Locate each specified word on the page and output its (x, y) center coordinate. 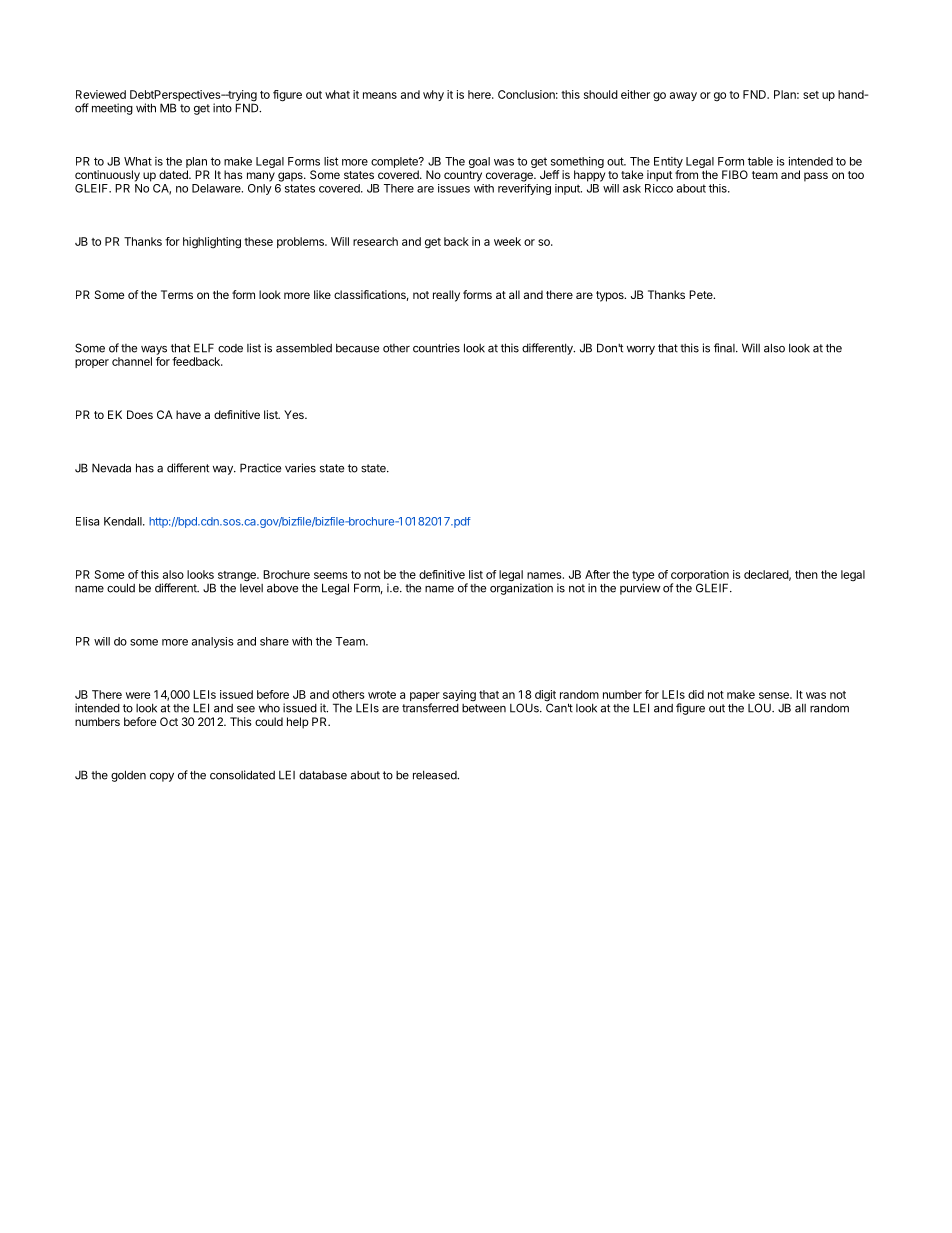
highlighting (212, 243)
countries (436, 348)
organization (521, 588)
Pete (702, 294)
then (806, 574)
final (725, 348)
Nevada (111, 468)
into (222, 108)
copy (162, 777)
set (811, 95)
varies (300, 468)
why (433, 95)
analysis (213, 642)
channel (132, 361)
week (507, 241)
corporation (700, 577)
